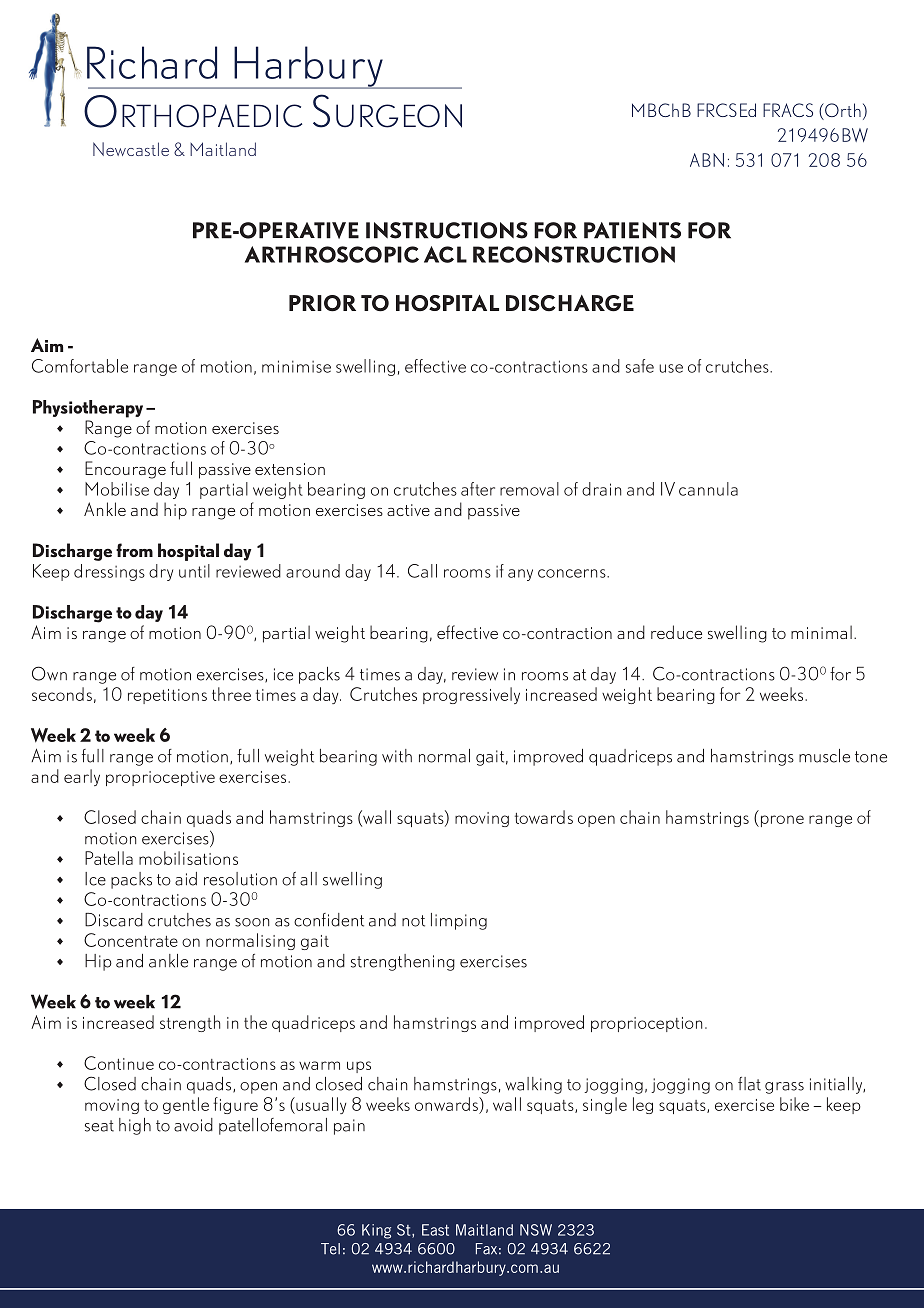 This screenshot has width=924, height=1308. Describe the element at coordinates (435, 1230) in the screenshot. I see `East` at that location.
